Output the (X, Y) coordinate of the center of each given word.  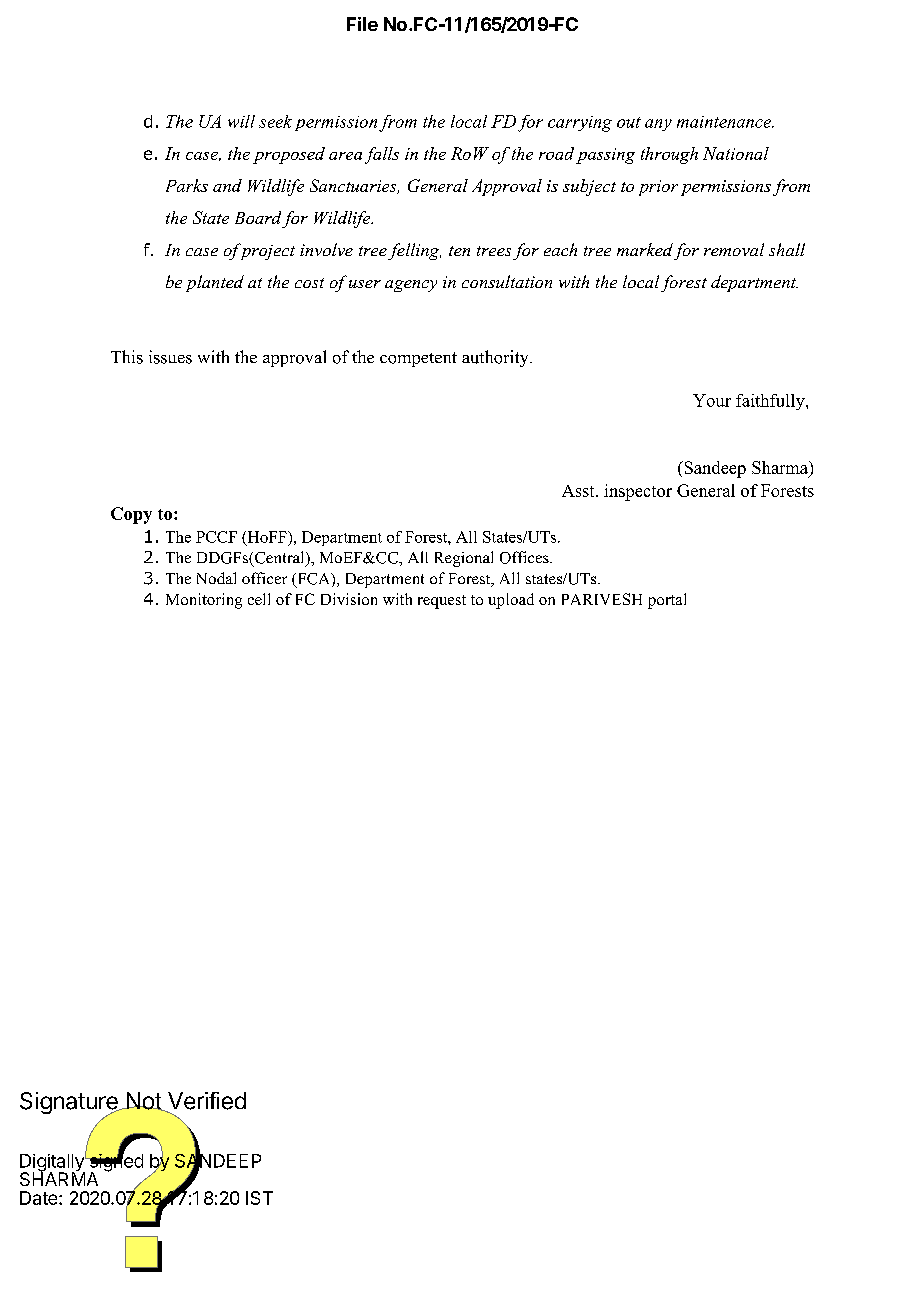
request (442, 602)
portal (667, 601)
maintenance (725, 122)
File (362, 24)
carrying (580, 124)
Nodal (216, 578)
